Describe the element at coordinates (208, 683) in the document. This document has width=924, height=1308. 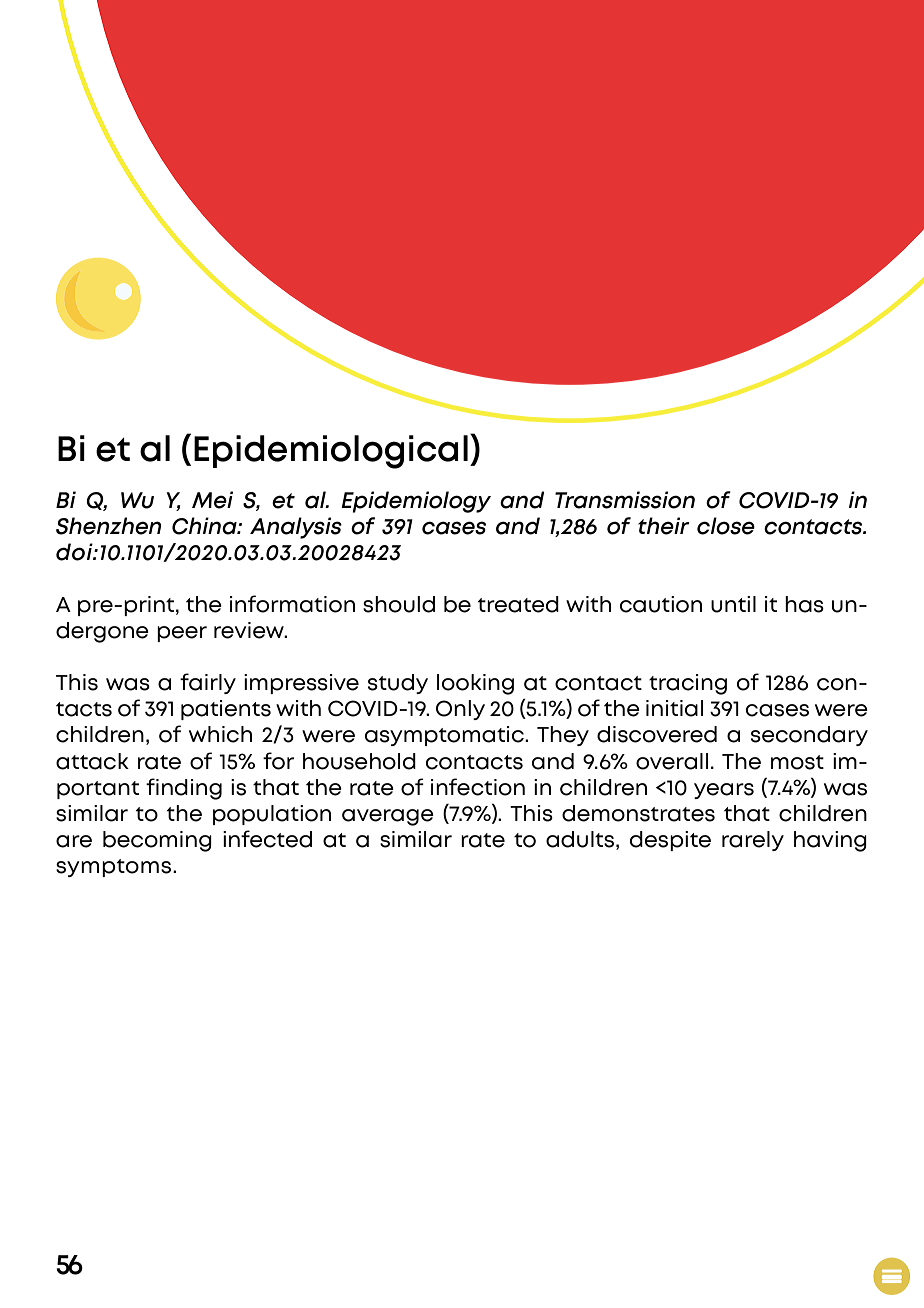
I see `fairly` at that location.
